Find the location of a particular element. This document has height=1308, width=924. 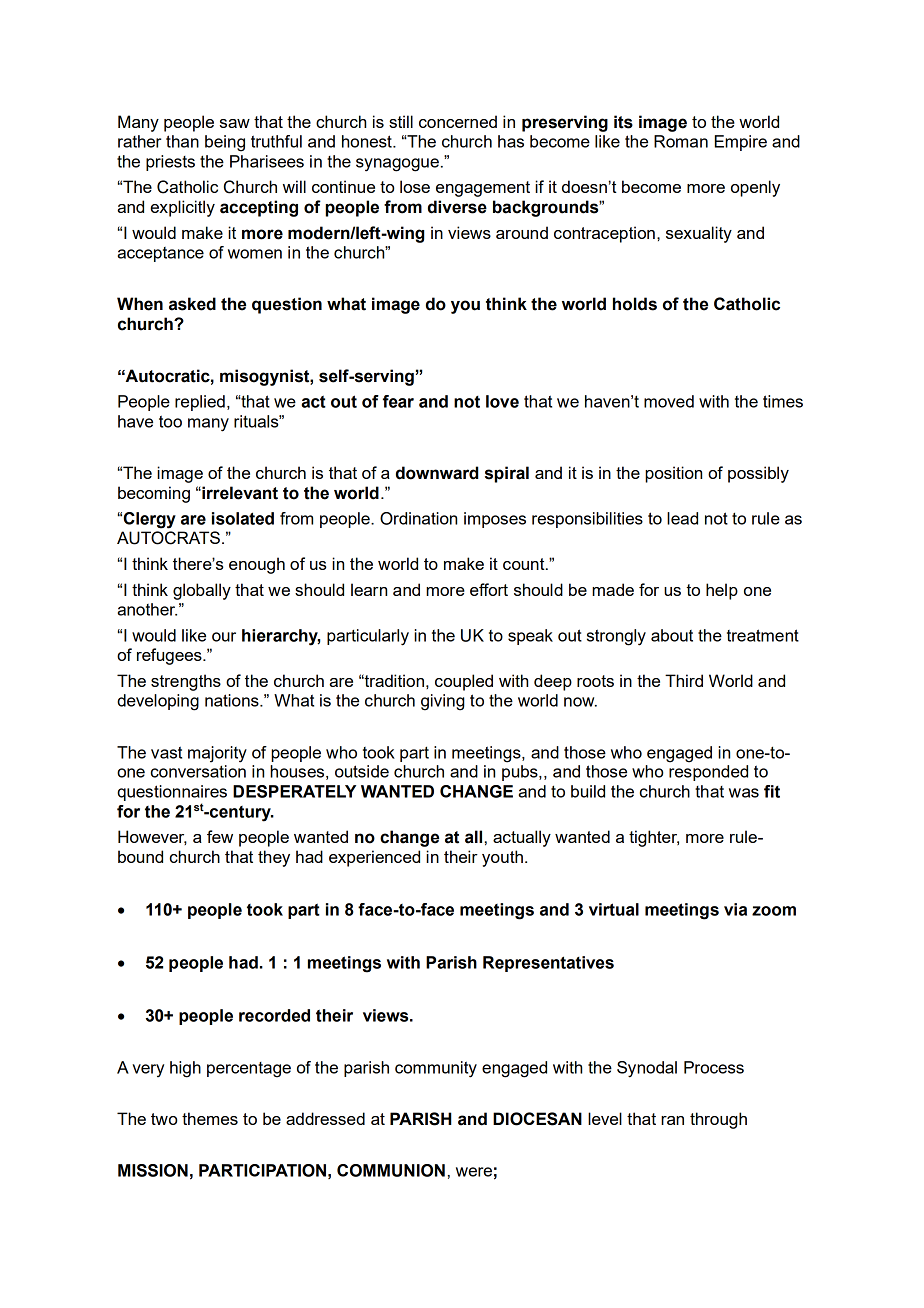

actually is located at coordinates (522, 838).
